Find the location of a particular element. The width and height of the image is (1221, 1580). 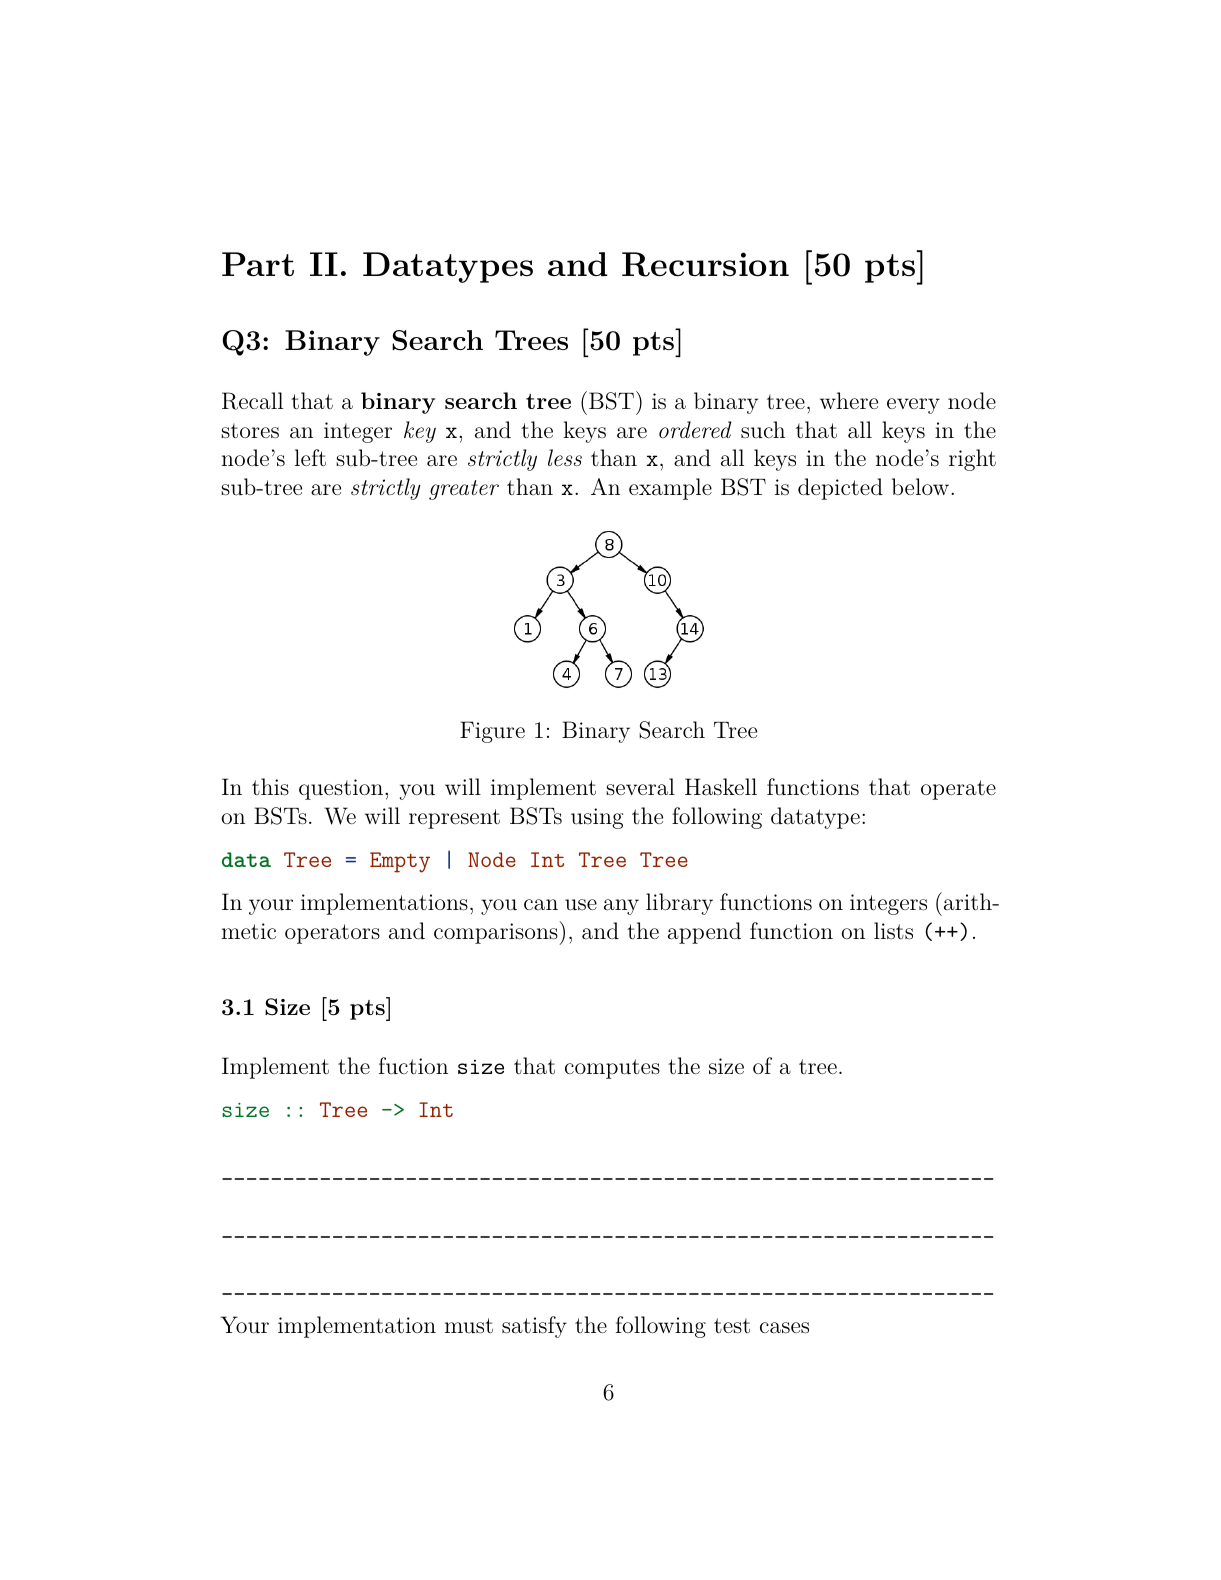

must is located at coordinates (469, 1326).
